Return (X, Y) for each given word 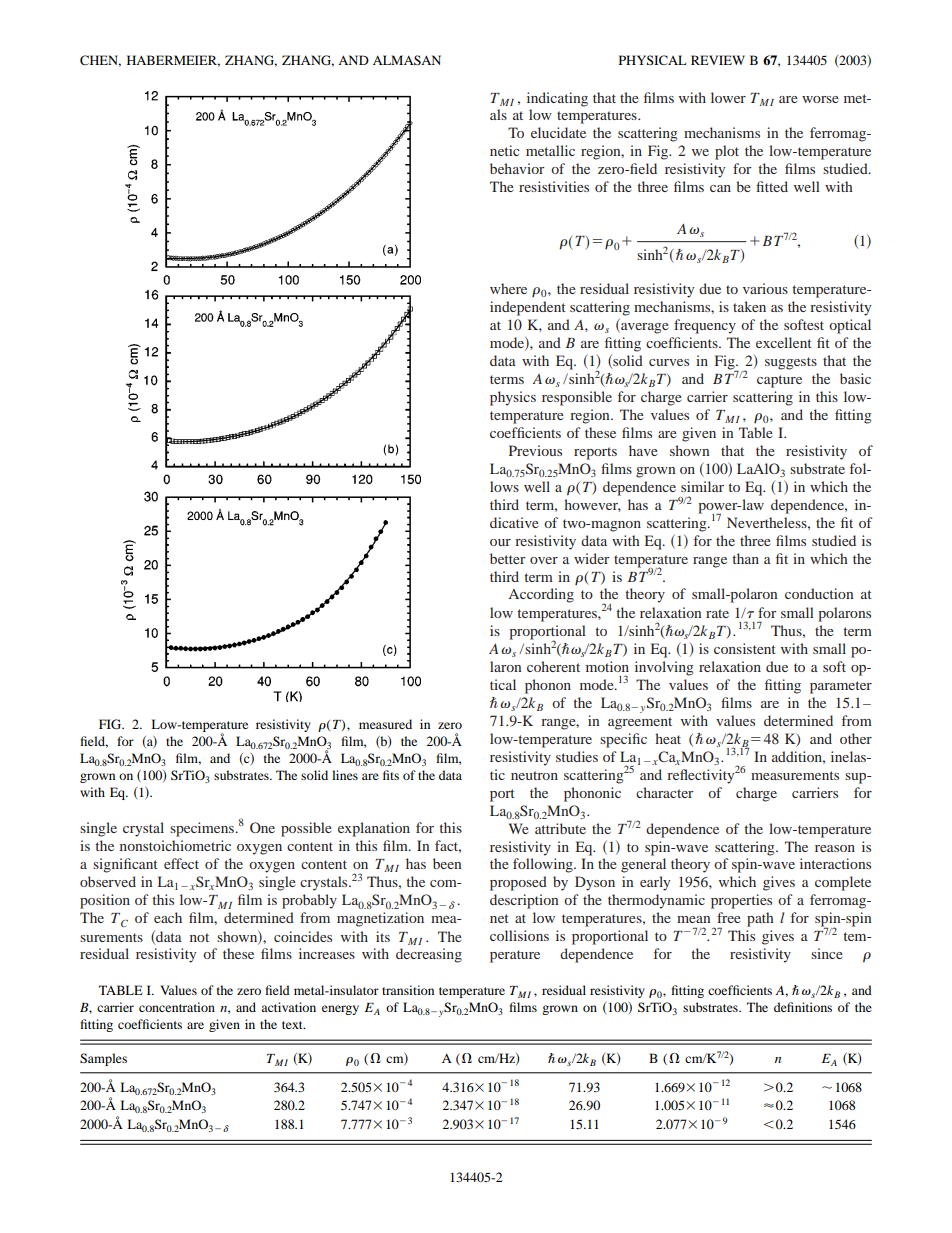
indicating (557, 99)
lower (728, 97)
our (500, 542)
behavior (517, 168)
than (745, 558)
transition (408, 990)
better (508, 558)
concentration (177, 1007)
